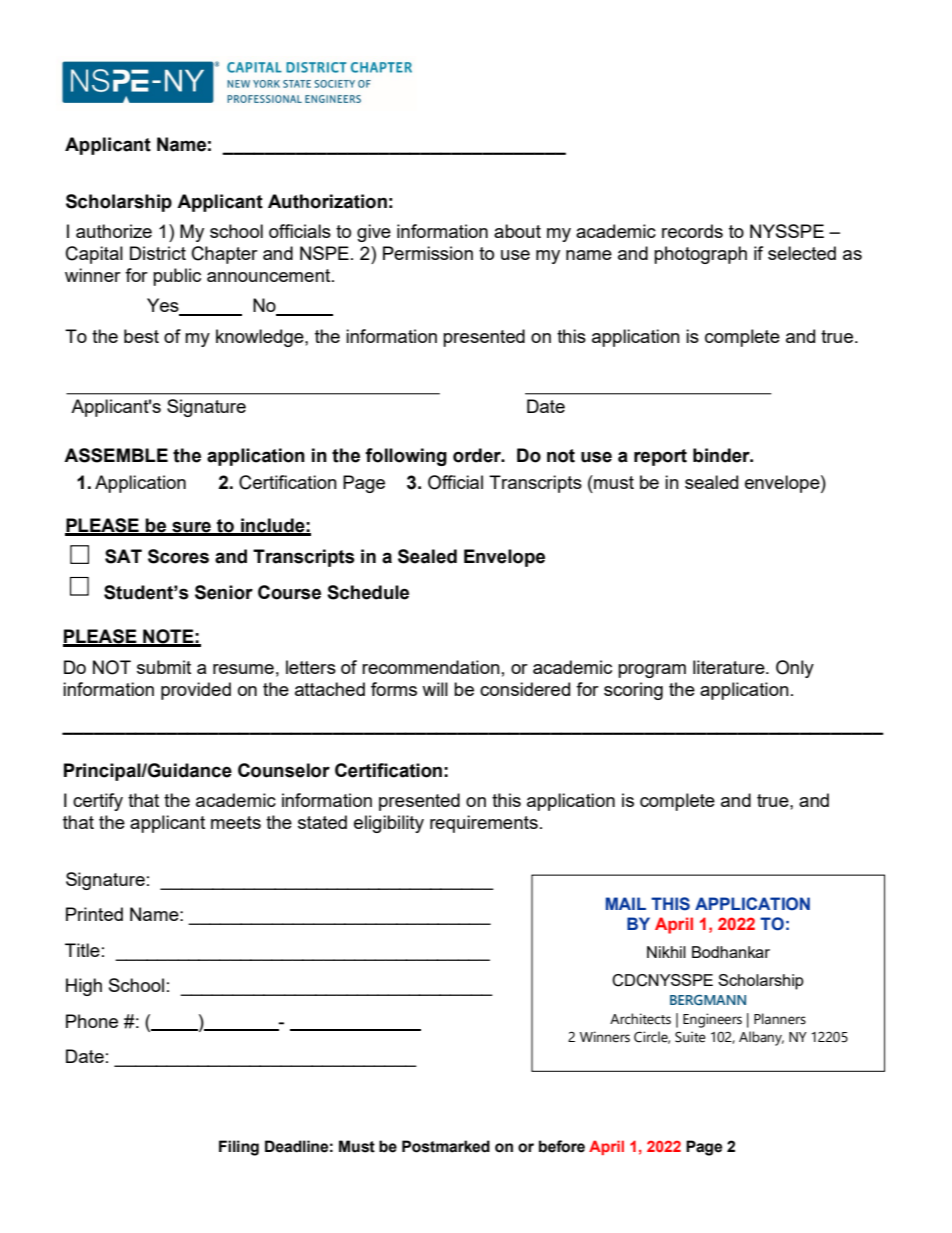 This document has height=1233, width=952. I want to click on Suite, so click(690, 1037).
